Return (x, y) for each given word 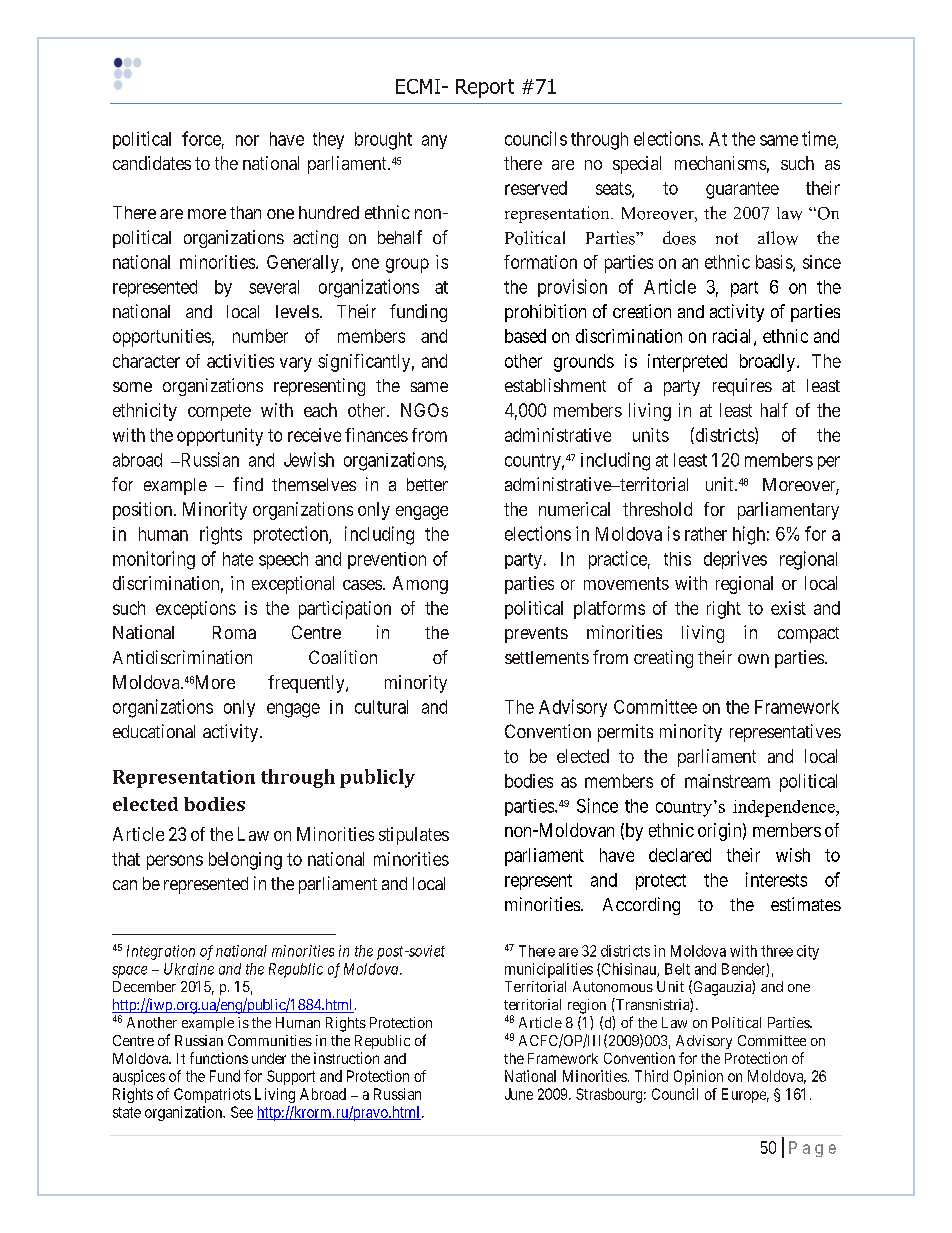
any (434, 142)
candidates (152, 163)
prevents (536, 635)
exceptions (196, 610)
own (753, 659)
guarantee (742, 190)
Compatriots (212, 1095)
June (519, 1094)
